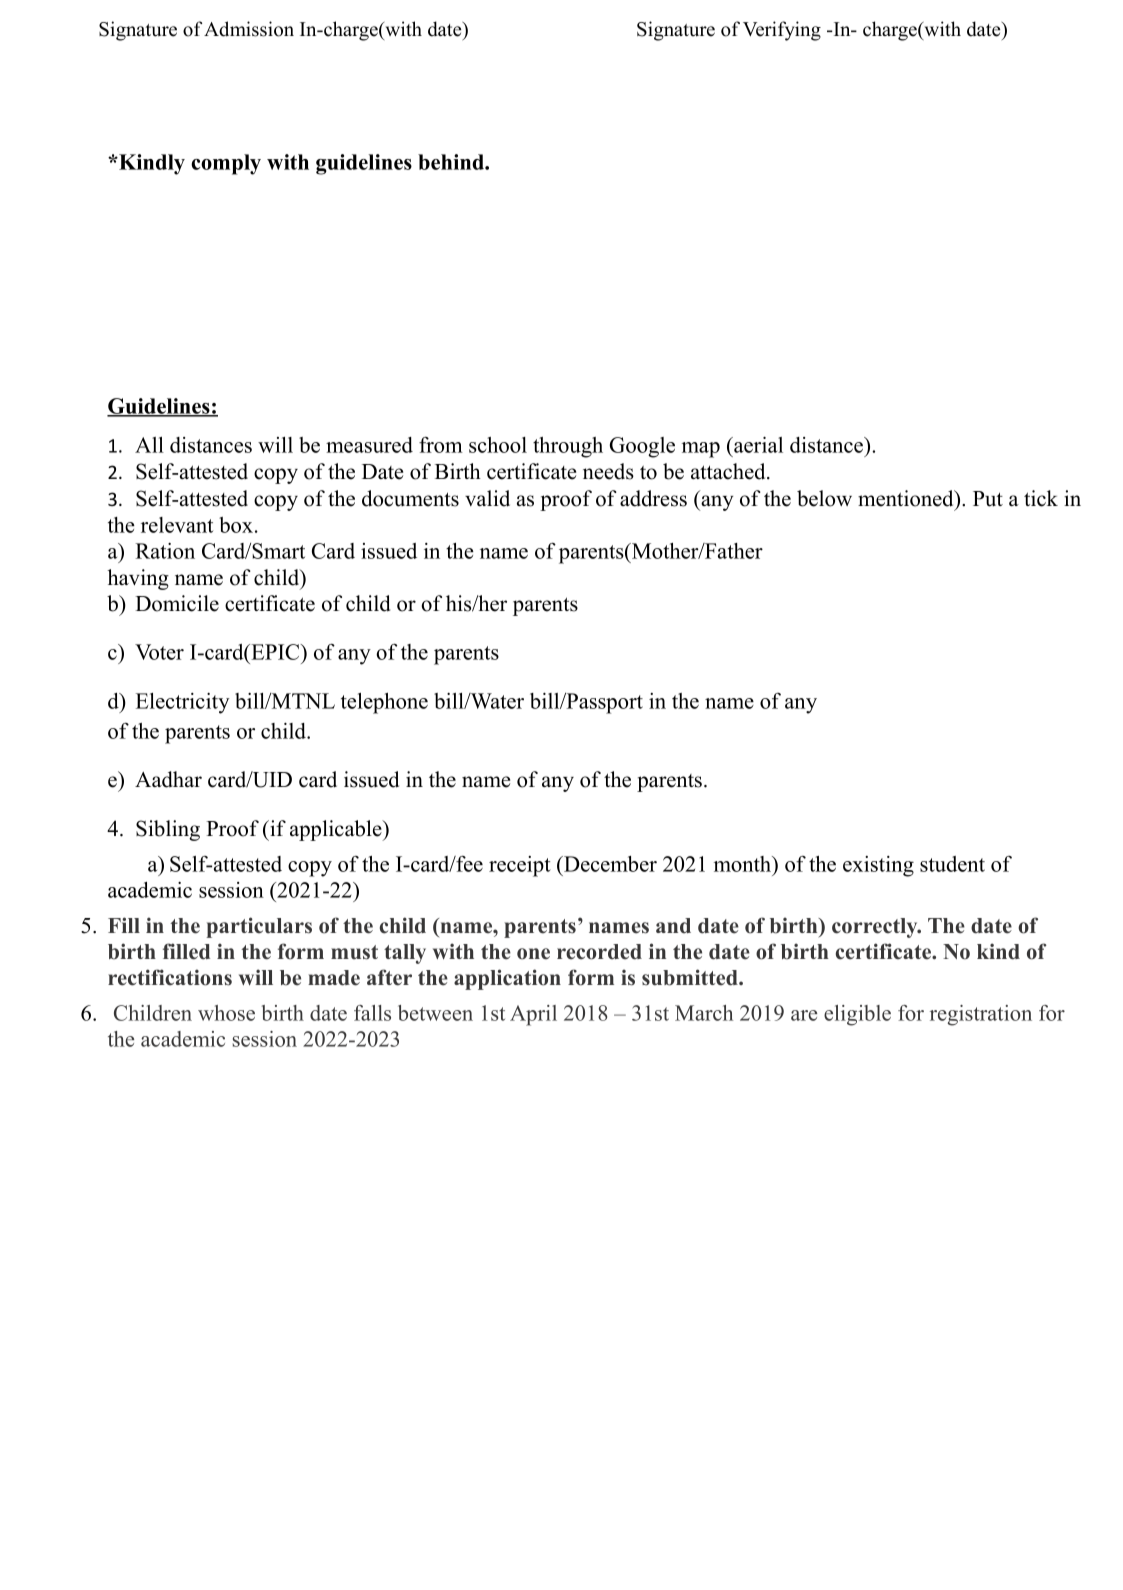 This screenshot has width=1123, height=1590. I want to click on Electricity, so click(183, 703).
